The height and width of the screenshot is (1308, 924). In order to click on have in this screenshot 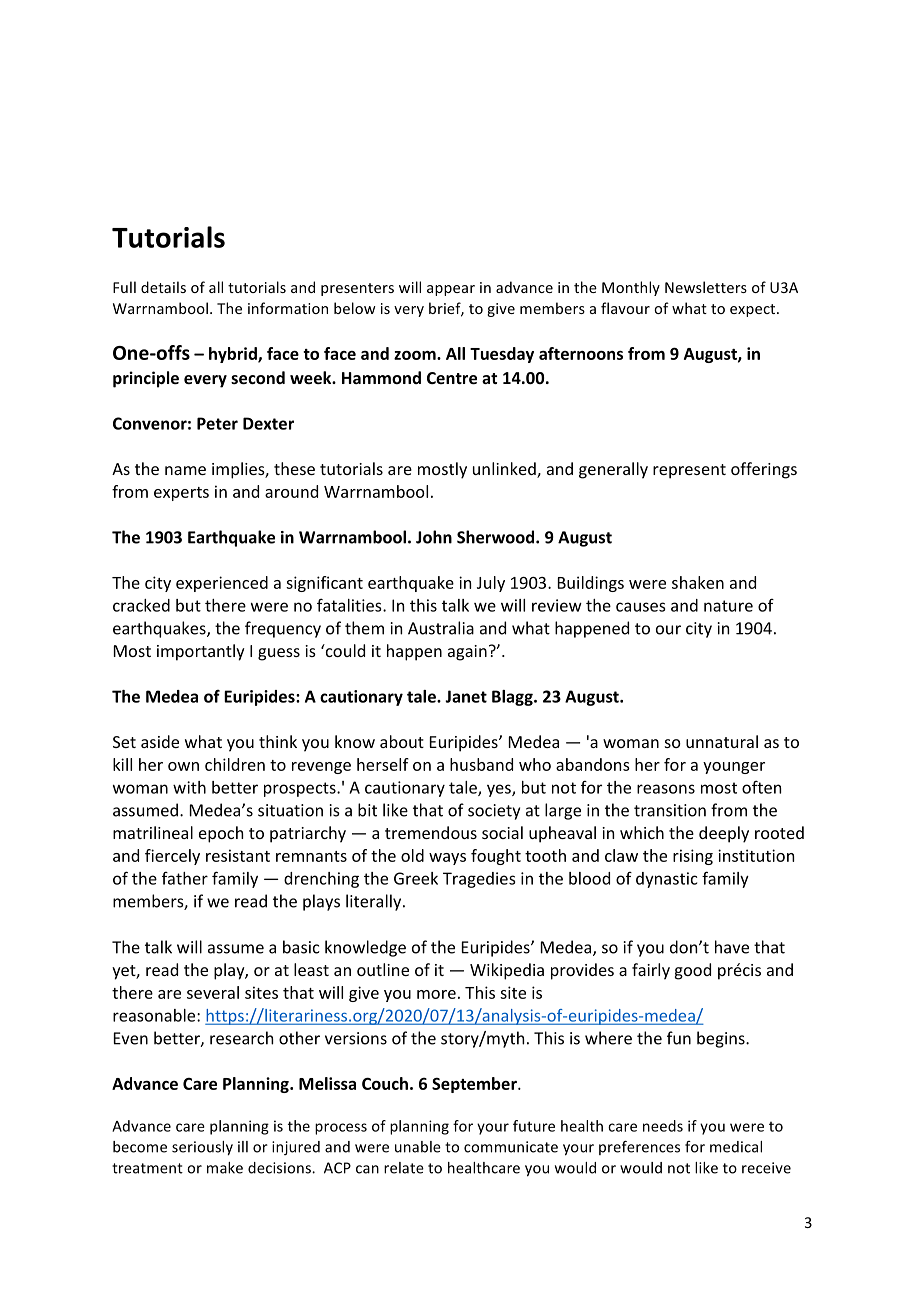, I will do `click(732, 947)`.
